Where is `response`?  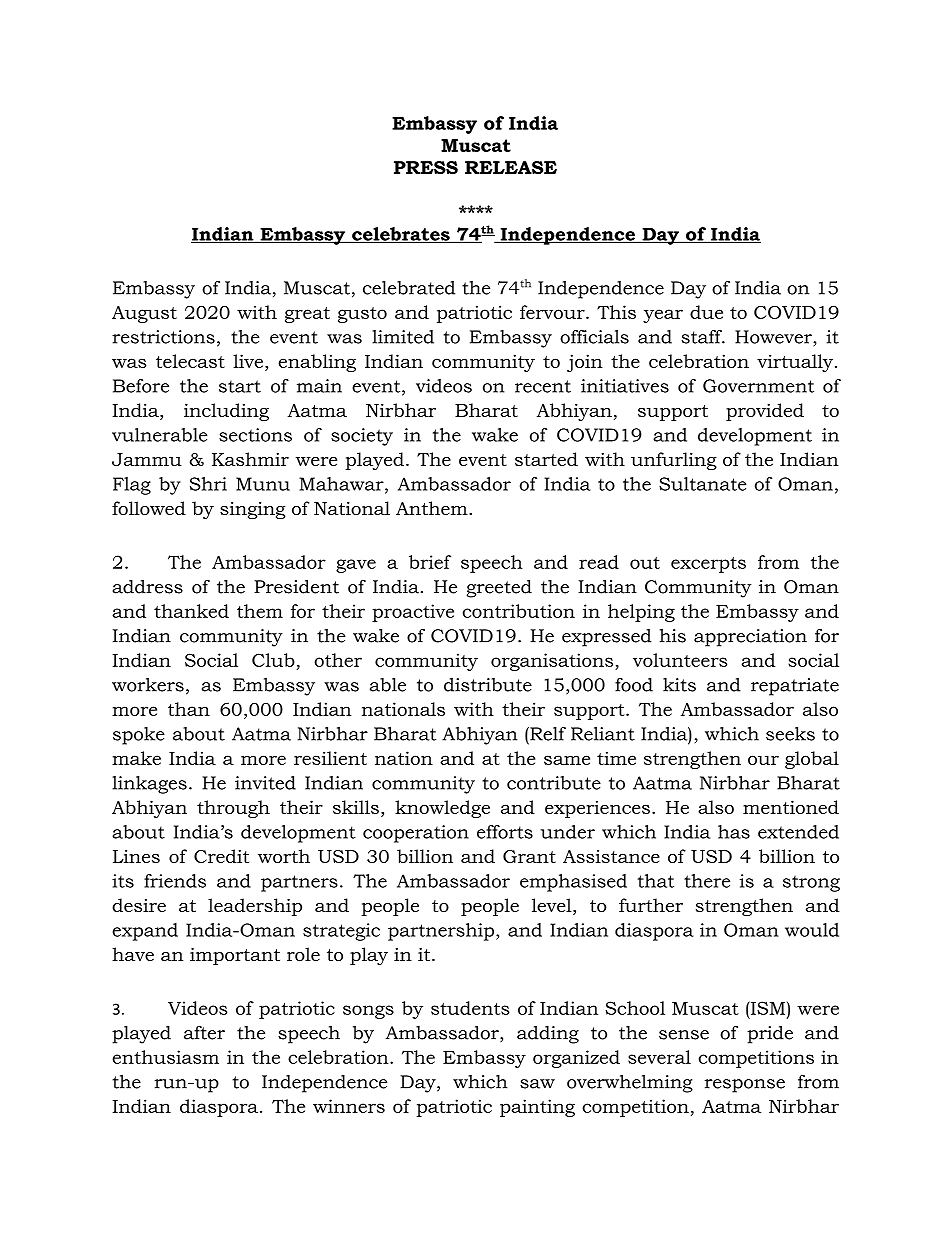
response is located at coordinates (745, 1086).
